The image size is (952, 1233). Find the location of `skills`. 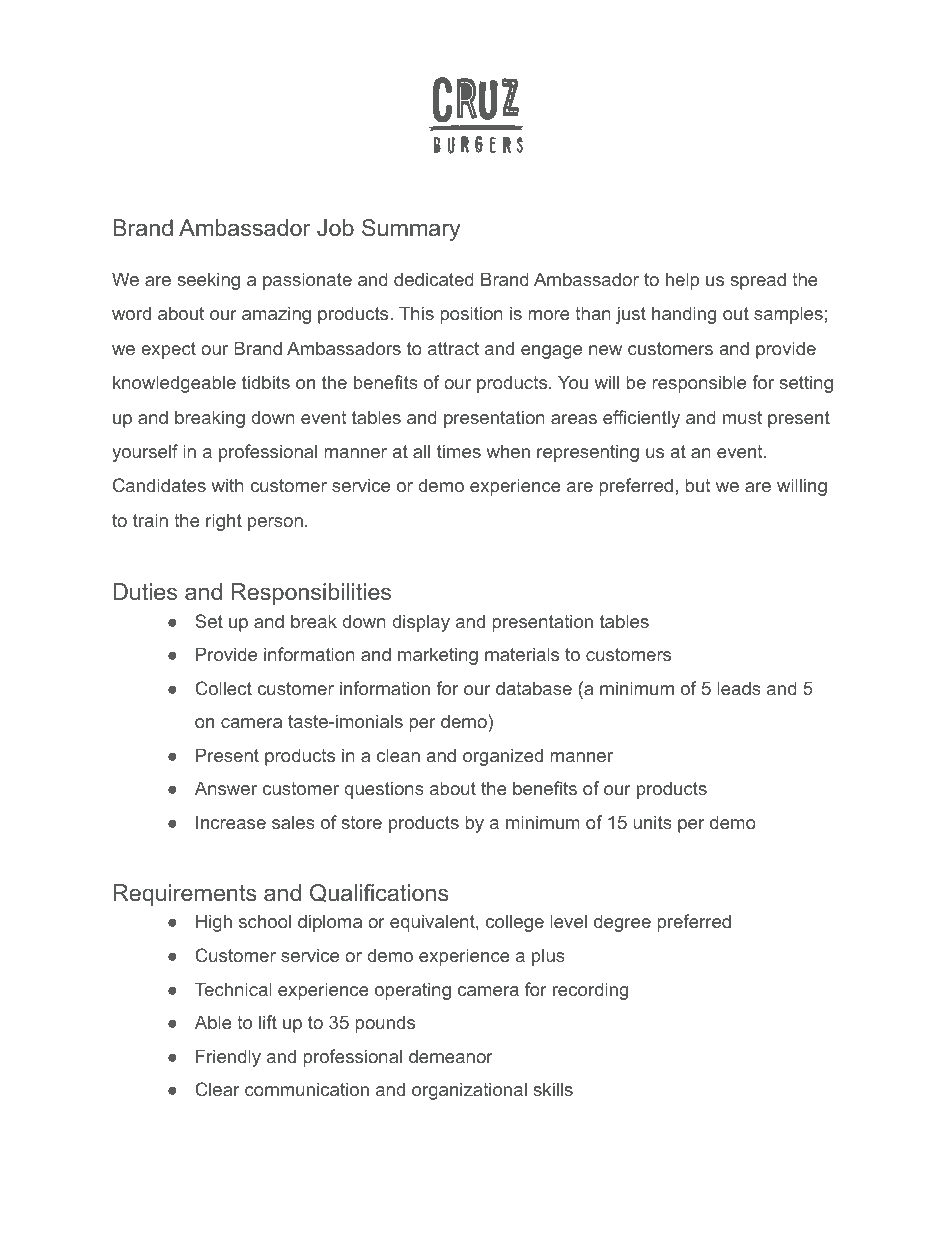

skills is located at coordinates (553, 1089).
